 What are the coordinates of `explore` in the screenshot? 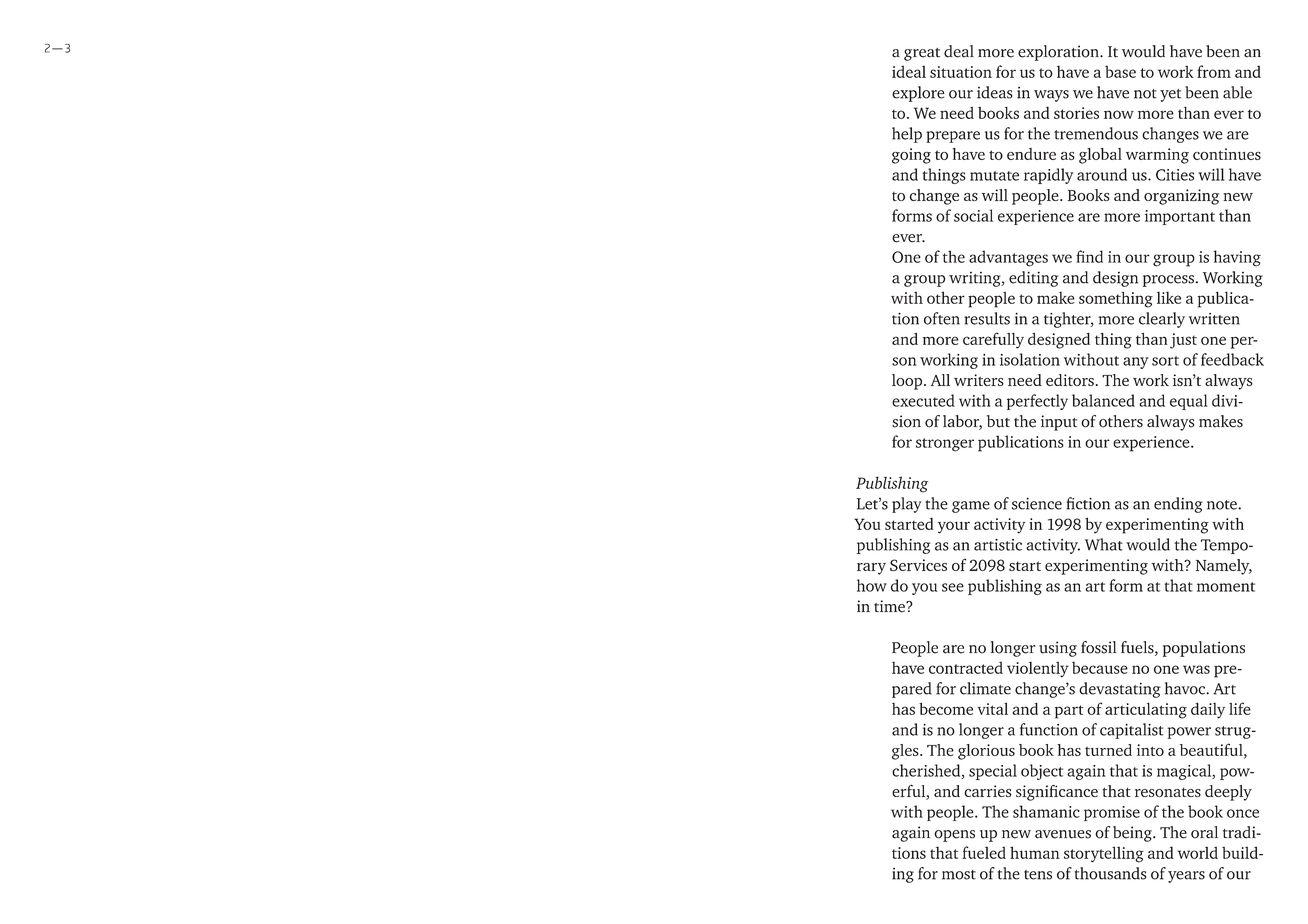 It's located at (918, 94).
